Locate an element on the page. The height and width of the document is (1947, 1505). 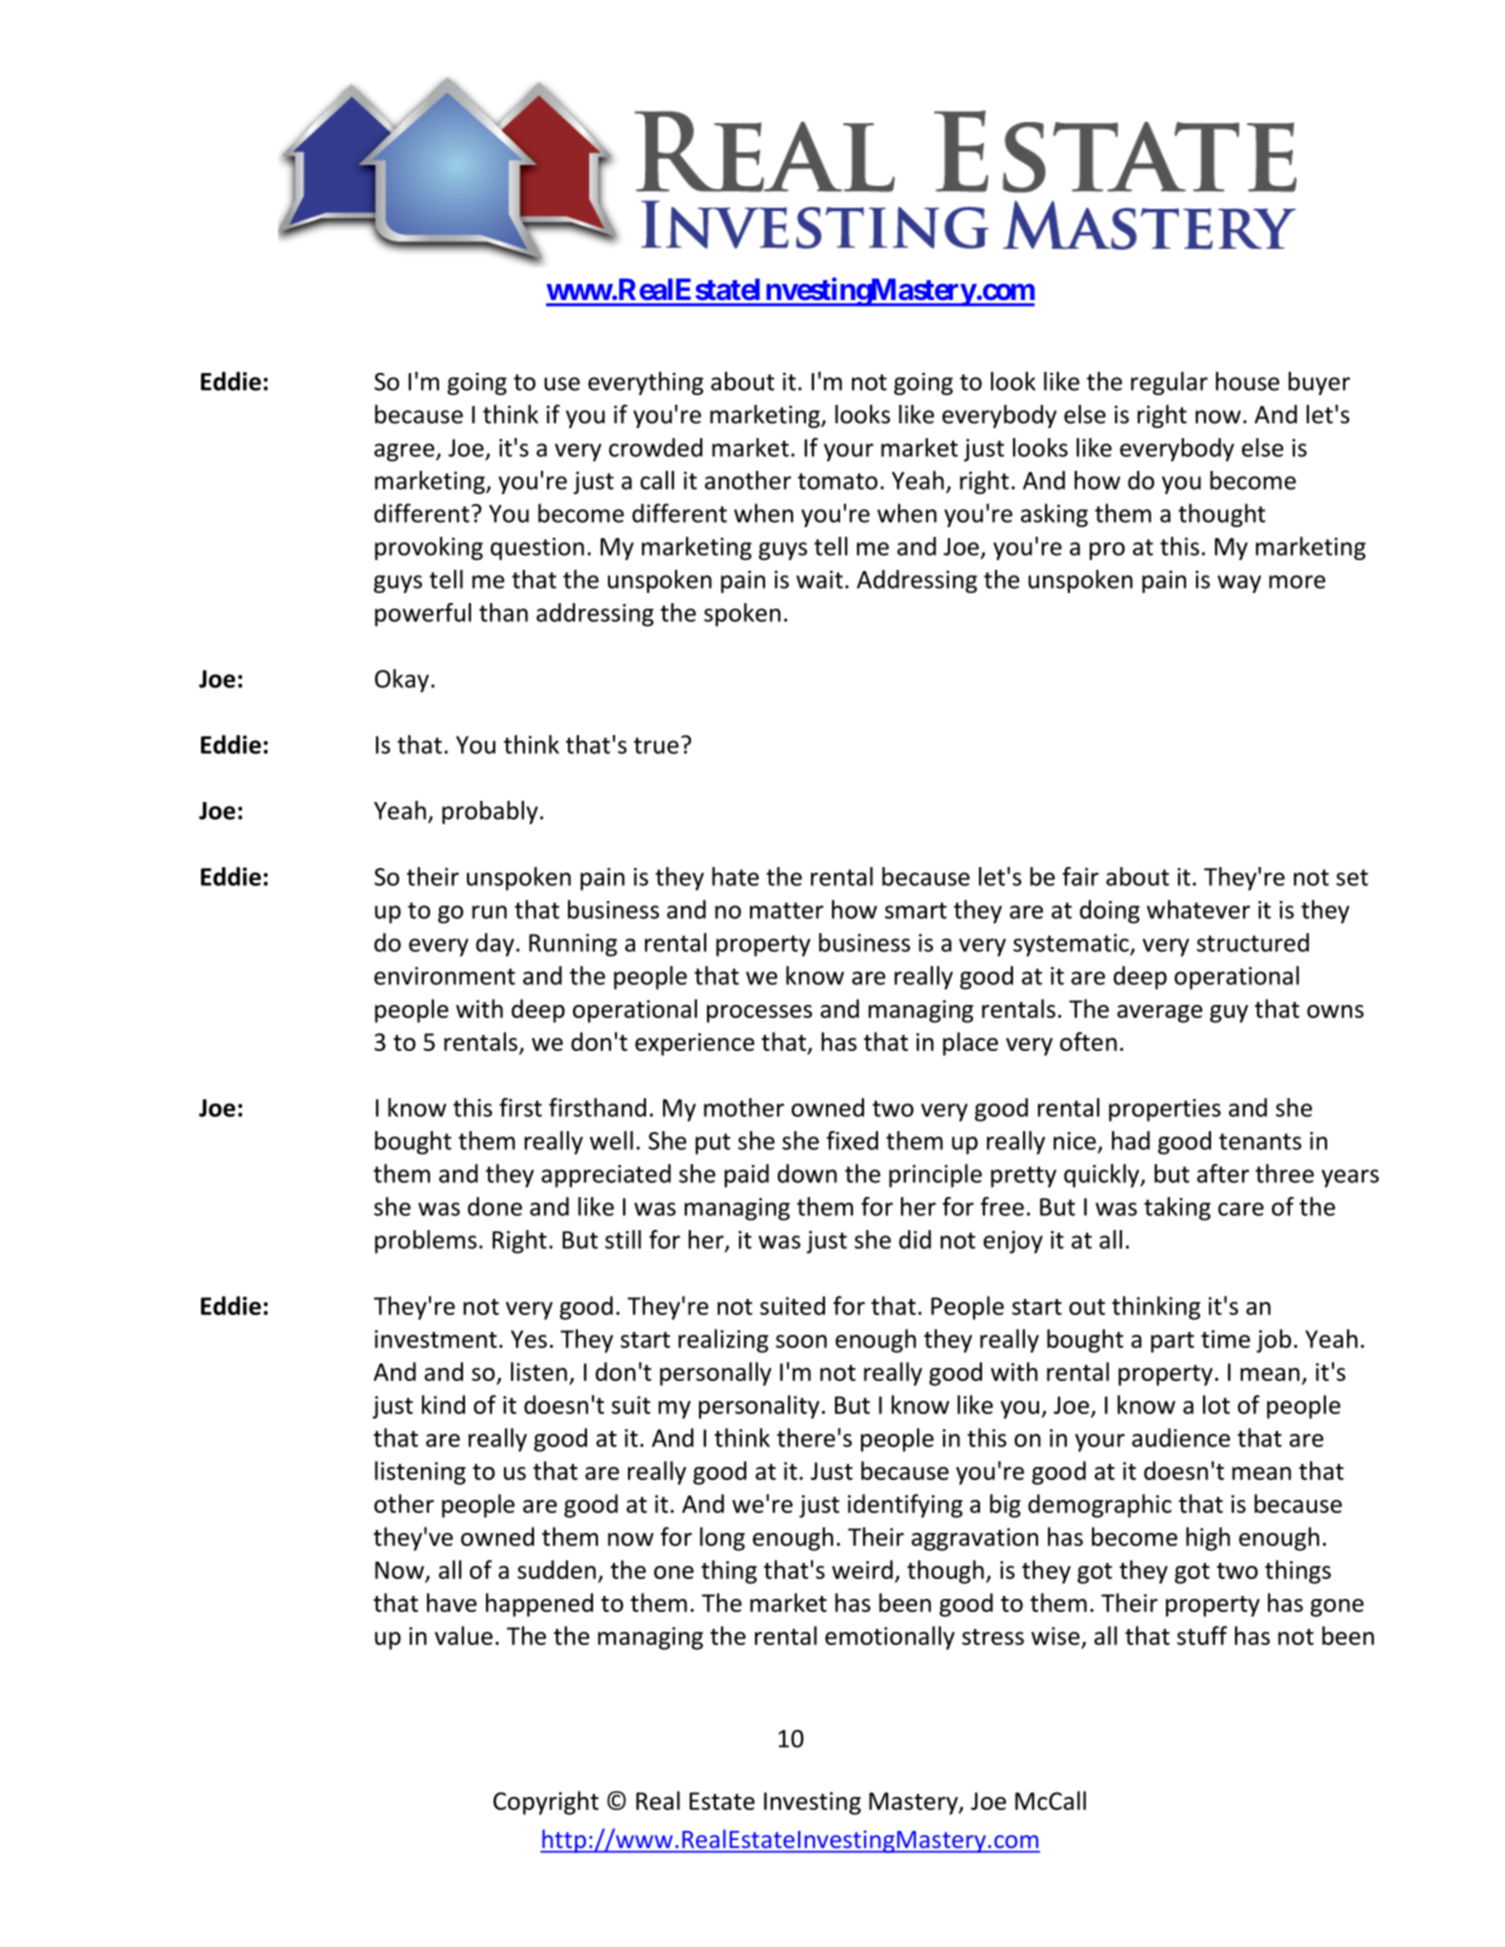
house is located at coordinates (1247, 381).
